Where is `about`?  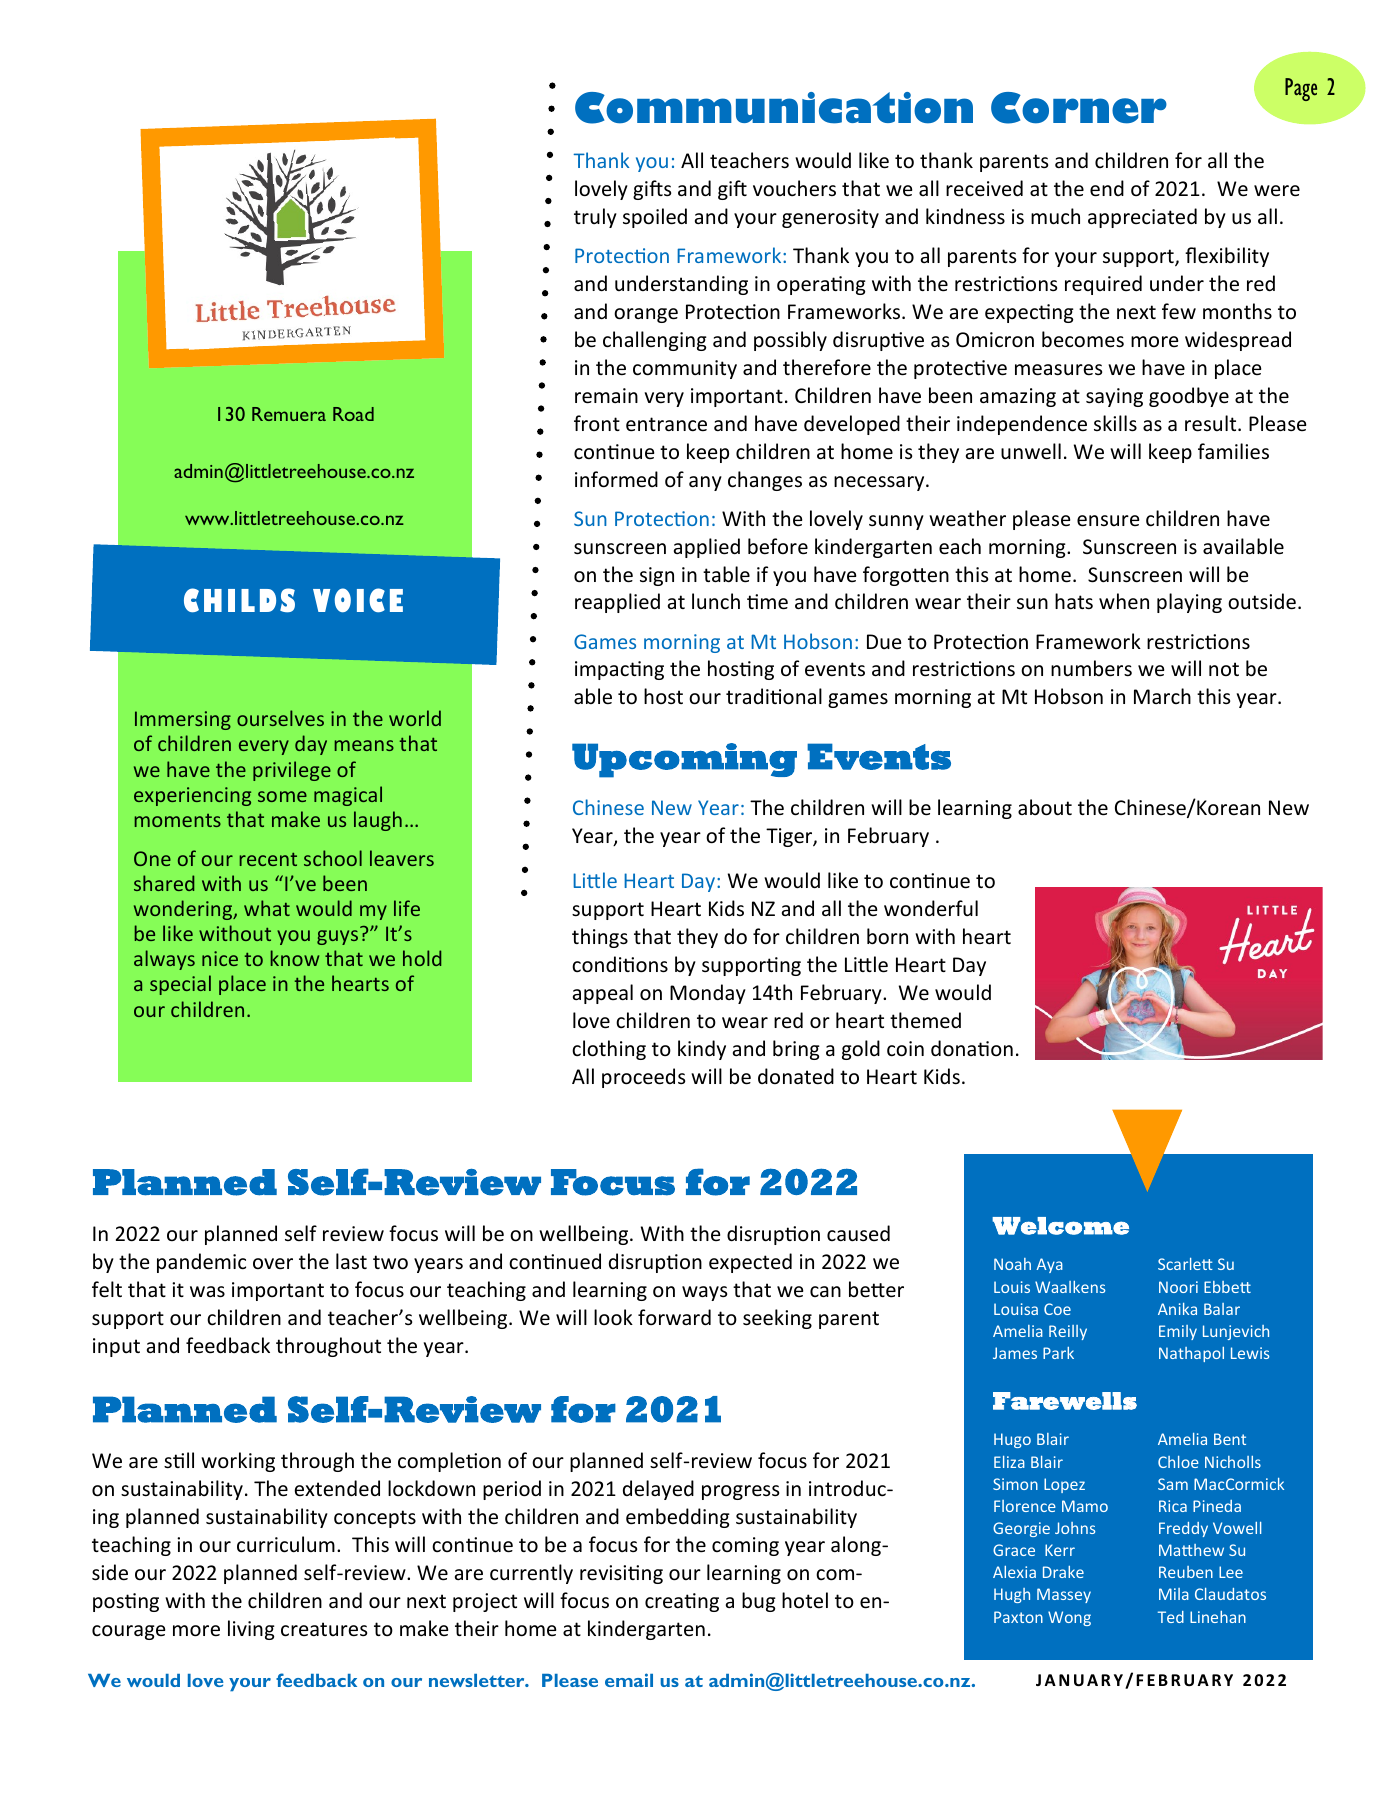
about is located at coordinates (1045, 807).
